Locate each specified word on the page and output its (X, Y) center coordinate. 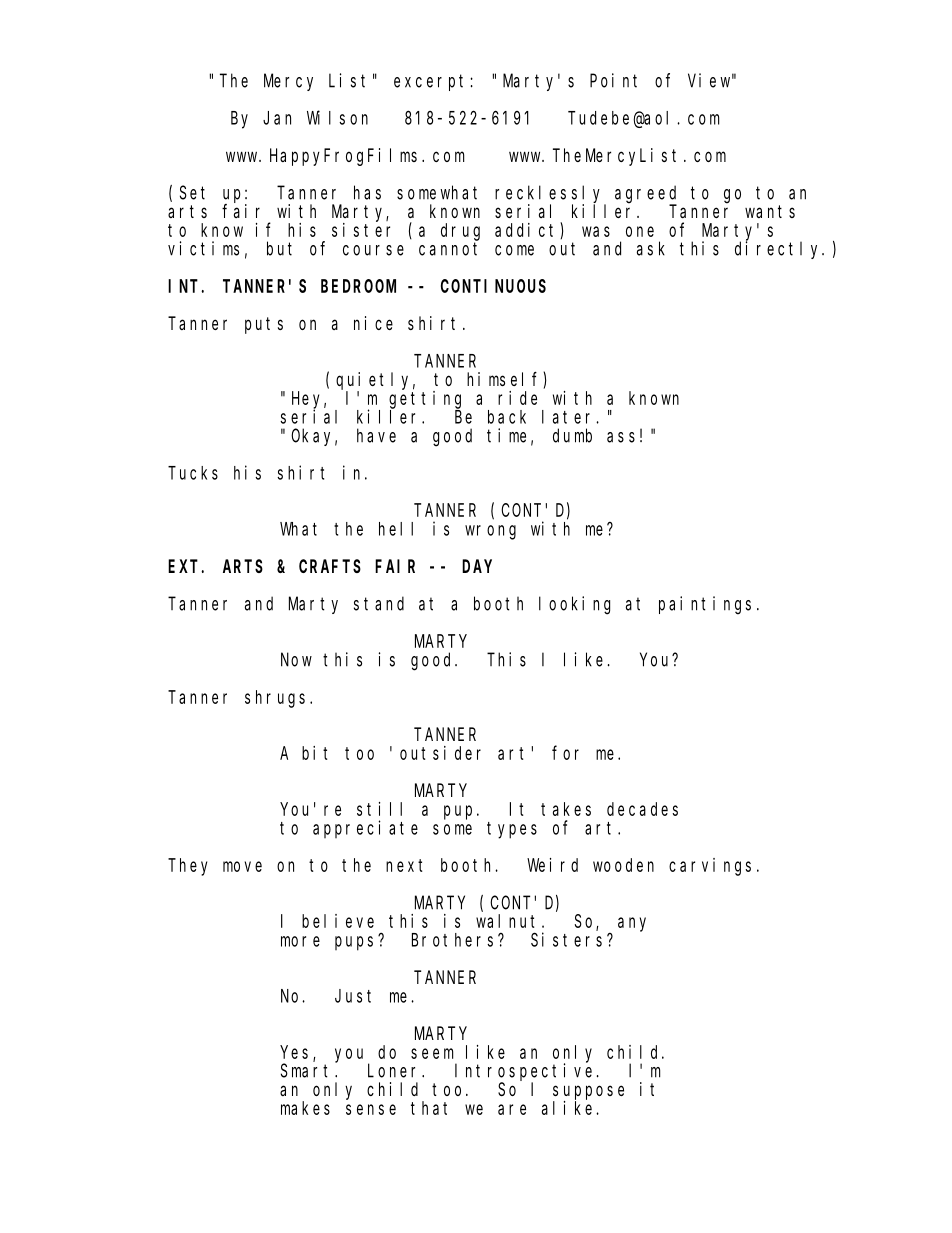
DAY (477, 566)
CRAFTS (330, 566)
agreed (646, 195)
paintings (705, 605)
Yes (297, 1053)
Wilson (337, 117)
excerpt (432, 82)
